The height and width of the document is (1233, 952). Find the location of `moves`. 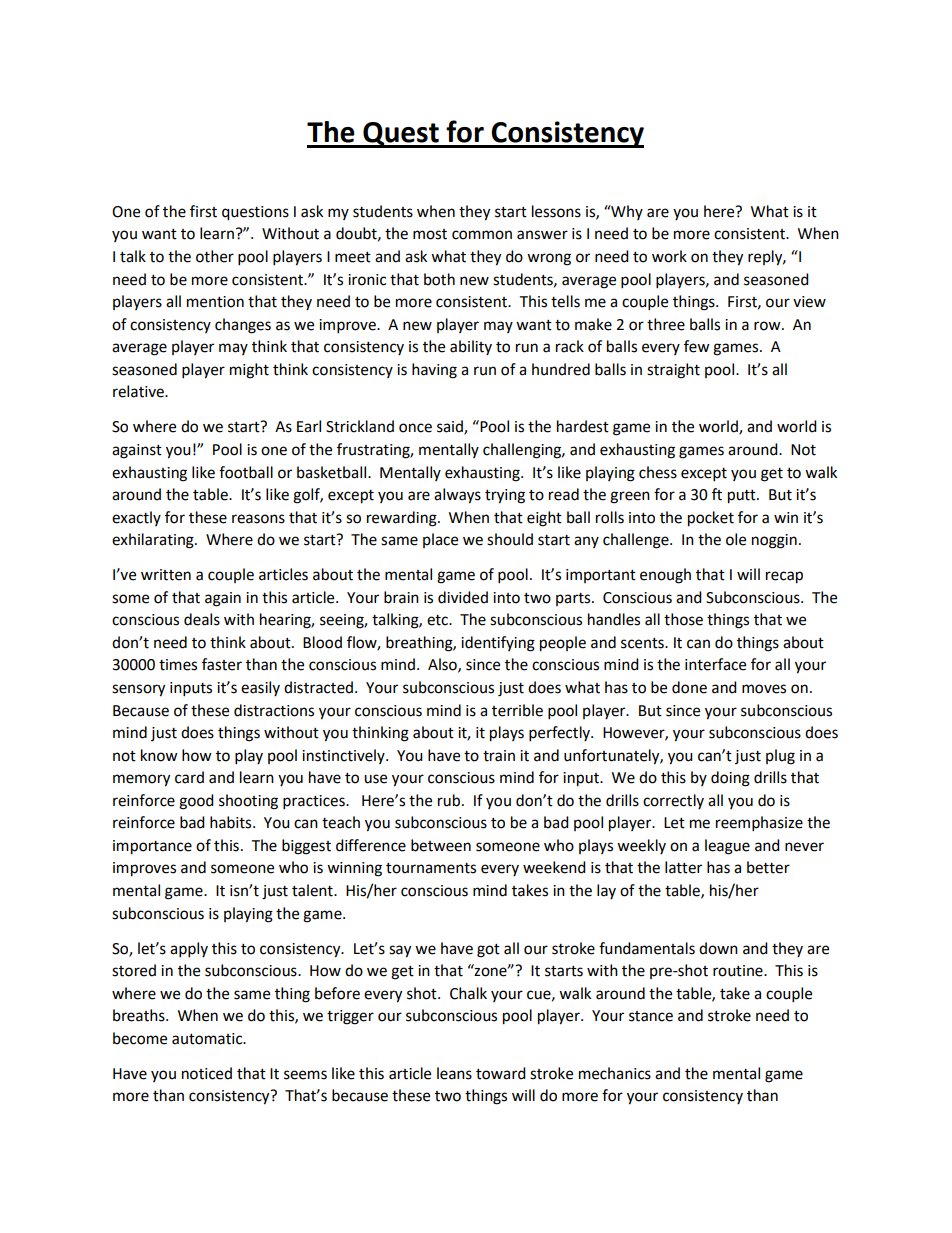

moves is located at coordinates (764, 689).
